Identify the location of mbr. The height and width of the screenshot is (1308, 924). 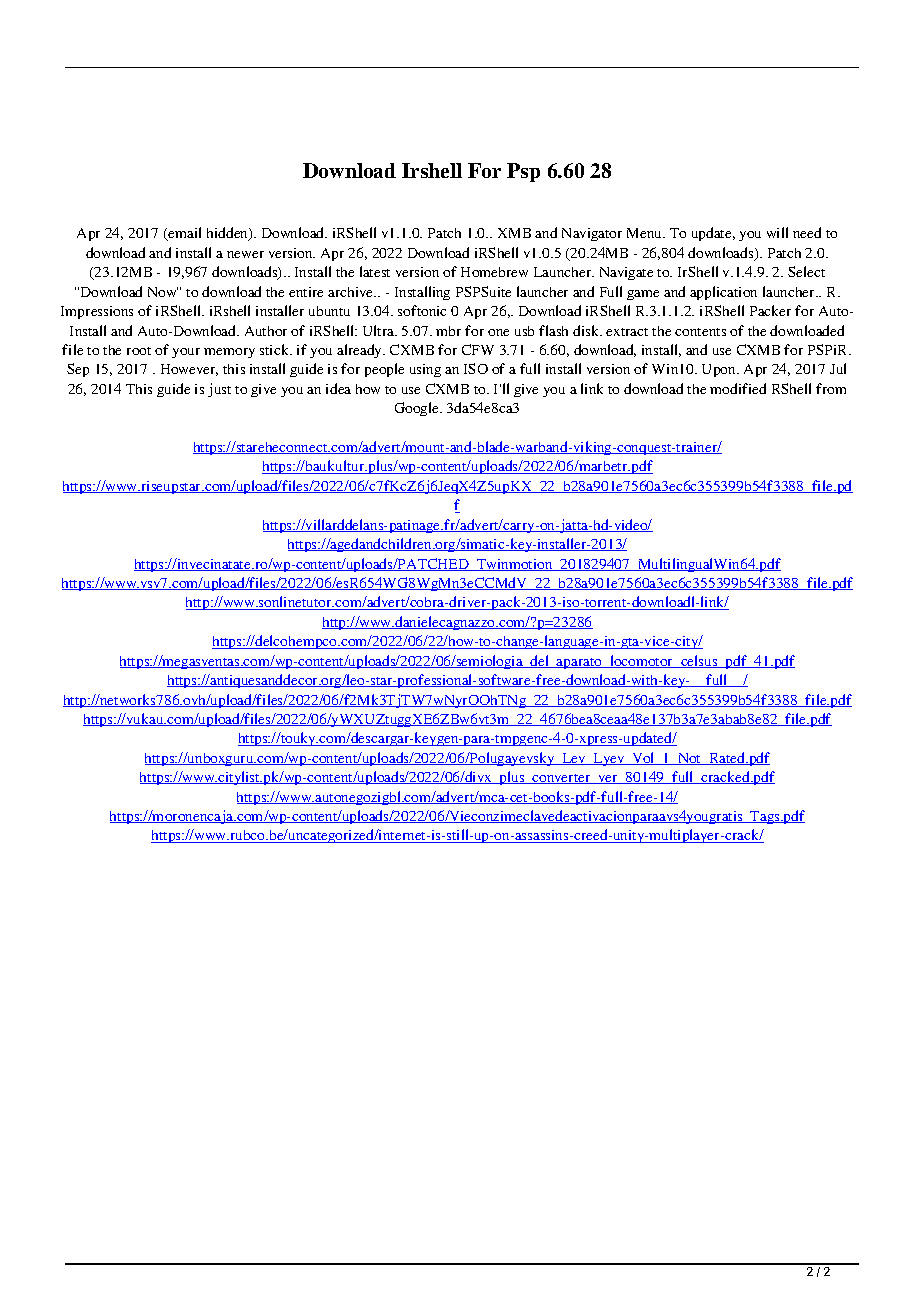
(448, 331).
